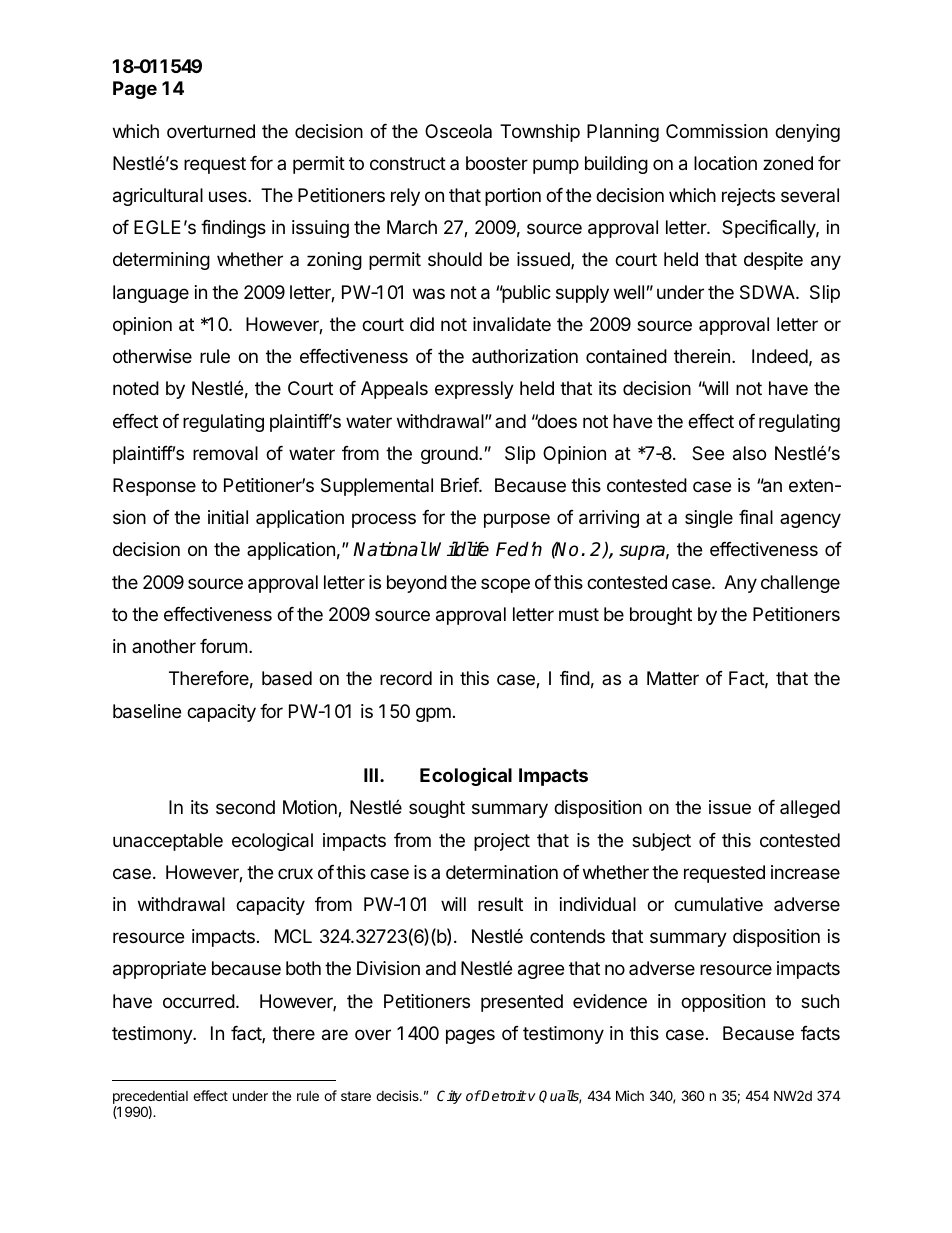 This screenshot has width=952, height=1233. Describe the element at coordinates (223, 646) in the screenshot. I see `forum` at that location.
